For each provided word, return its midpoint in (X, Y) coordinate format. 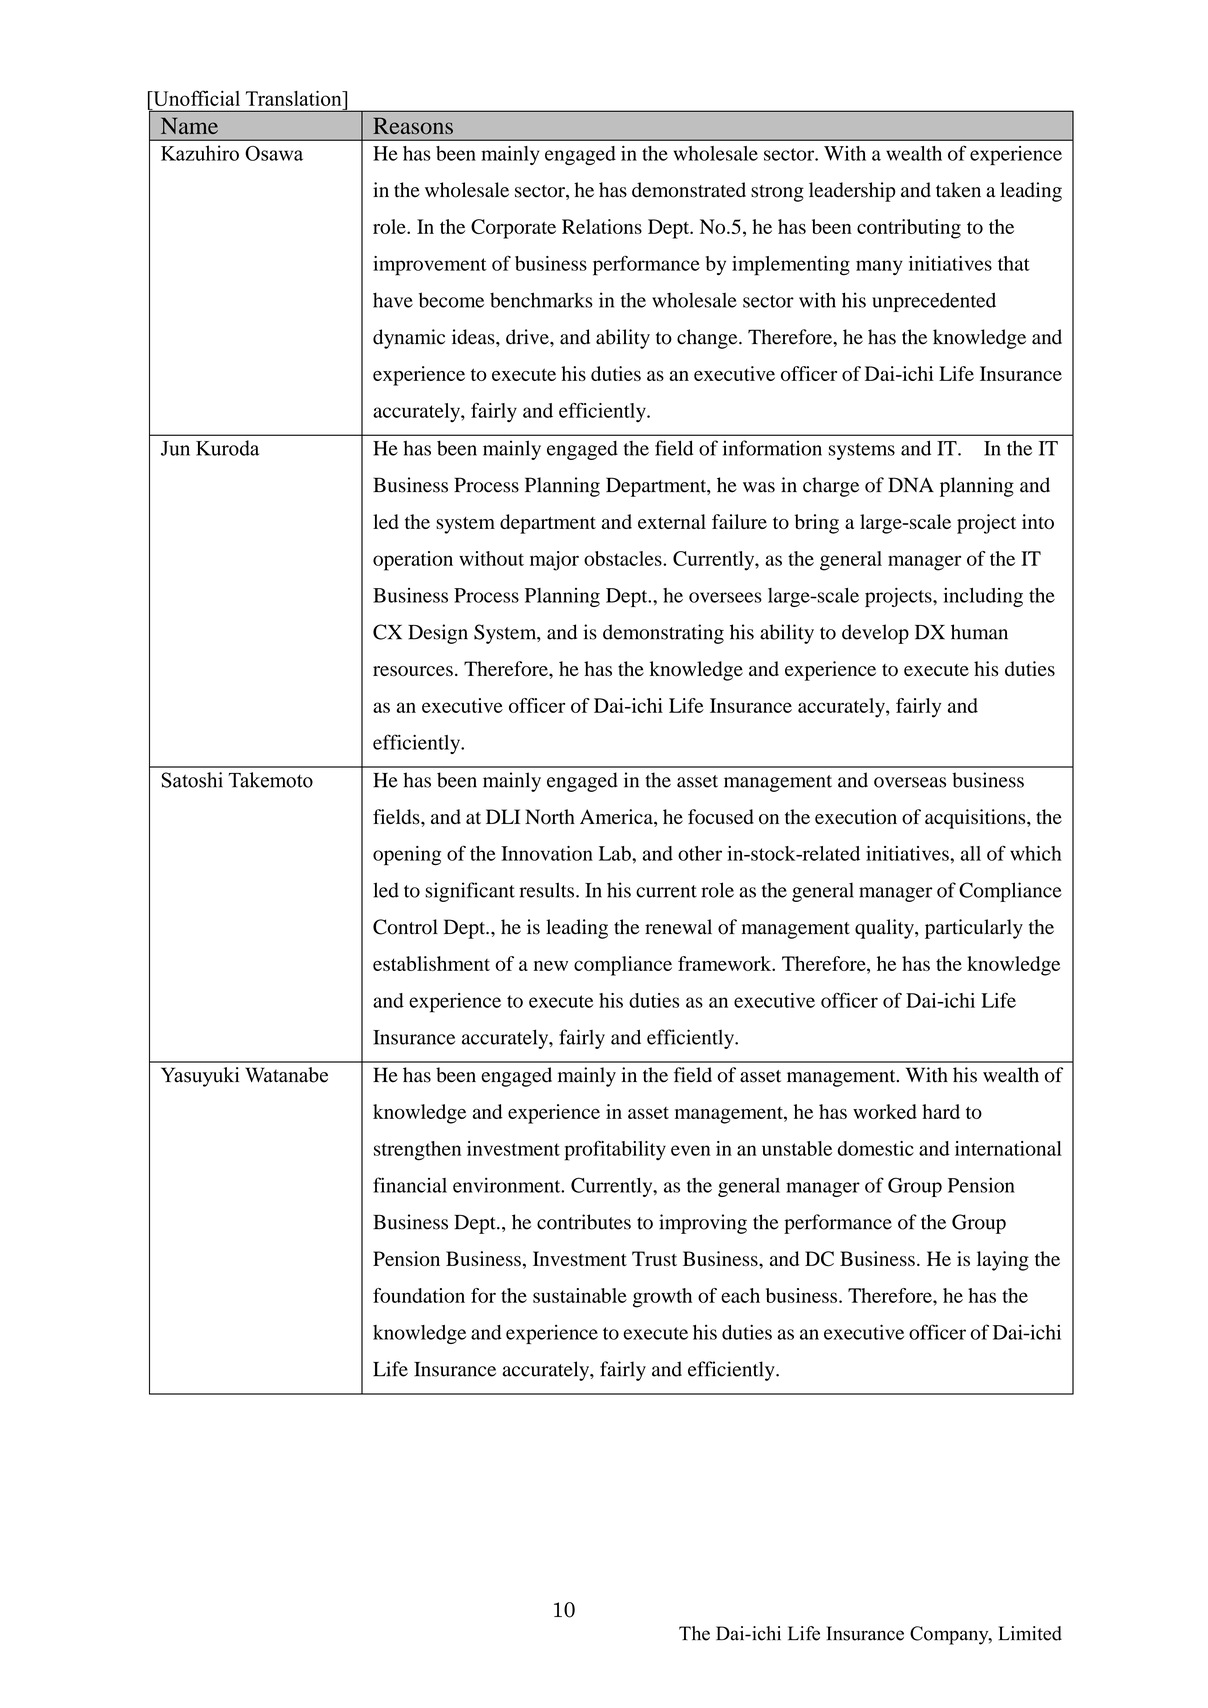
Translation (295, 98)
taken (958, 190)
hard (941, 1111)
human (979, 632)
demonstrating (663, 634)
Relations (602, 226)
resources (413, 671)
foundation (419, 1295)
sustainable (580, 1295)
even (691, 1150)
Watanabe (286, 1075)
